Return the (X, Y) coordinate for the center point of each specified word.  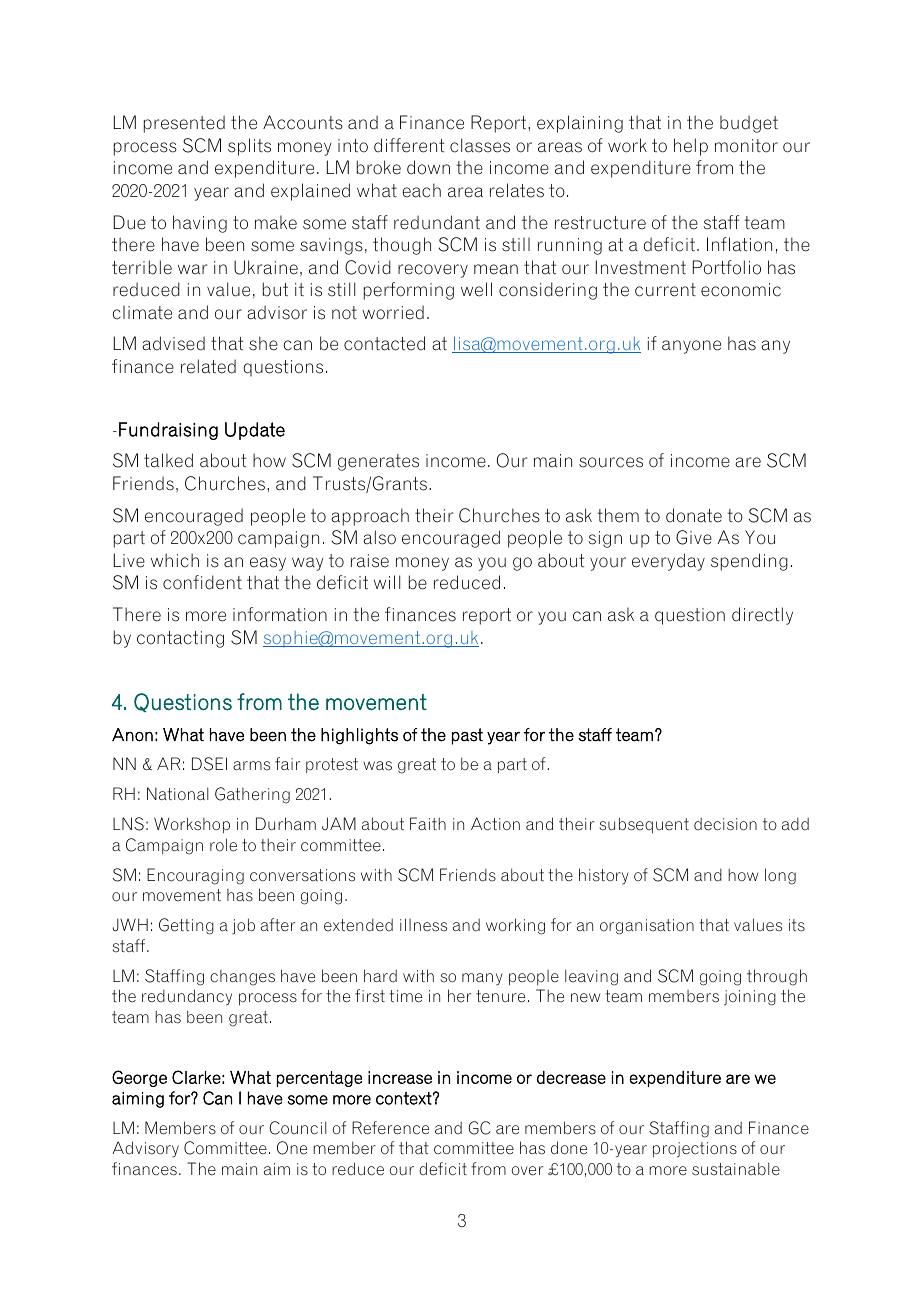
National (177, 793)
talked (168, 460)
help (691, 147)
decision (725, 824)
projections (695, 1150)
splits (249, 147)
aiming (138, 1100)
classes (480, 145)
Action (495, 824)
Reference (390, 1128)
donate (694, 515)
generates (378, 462)
